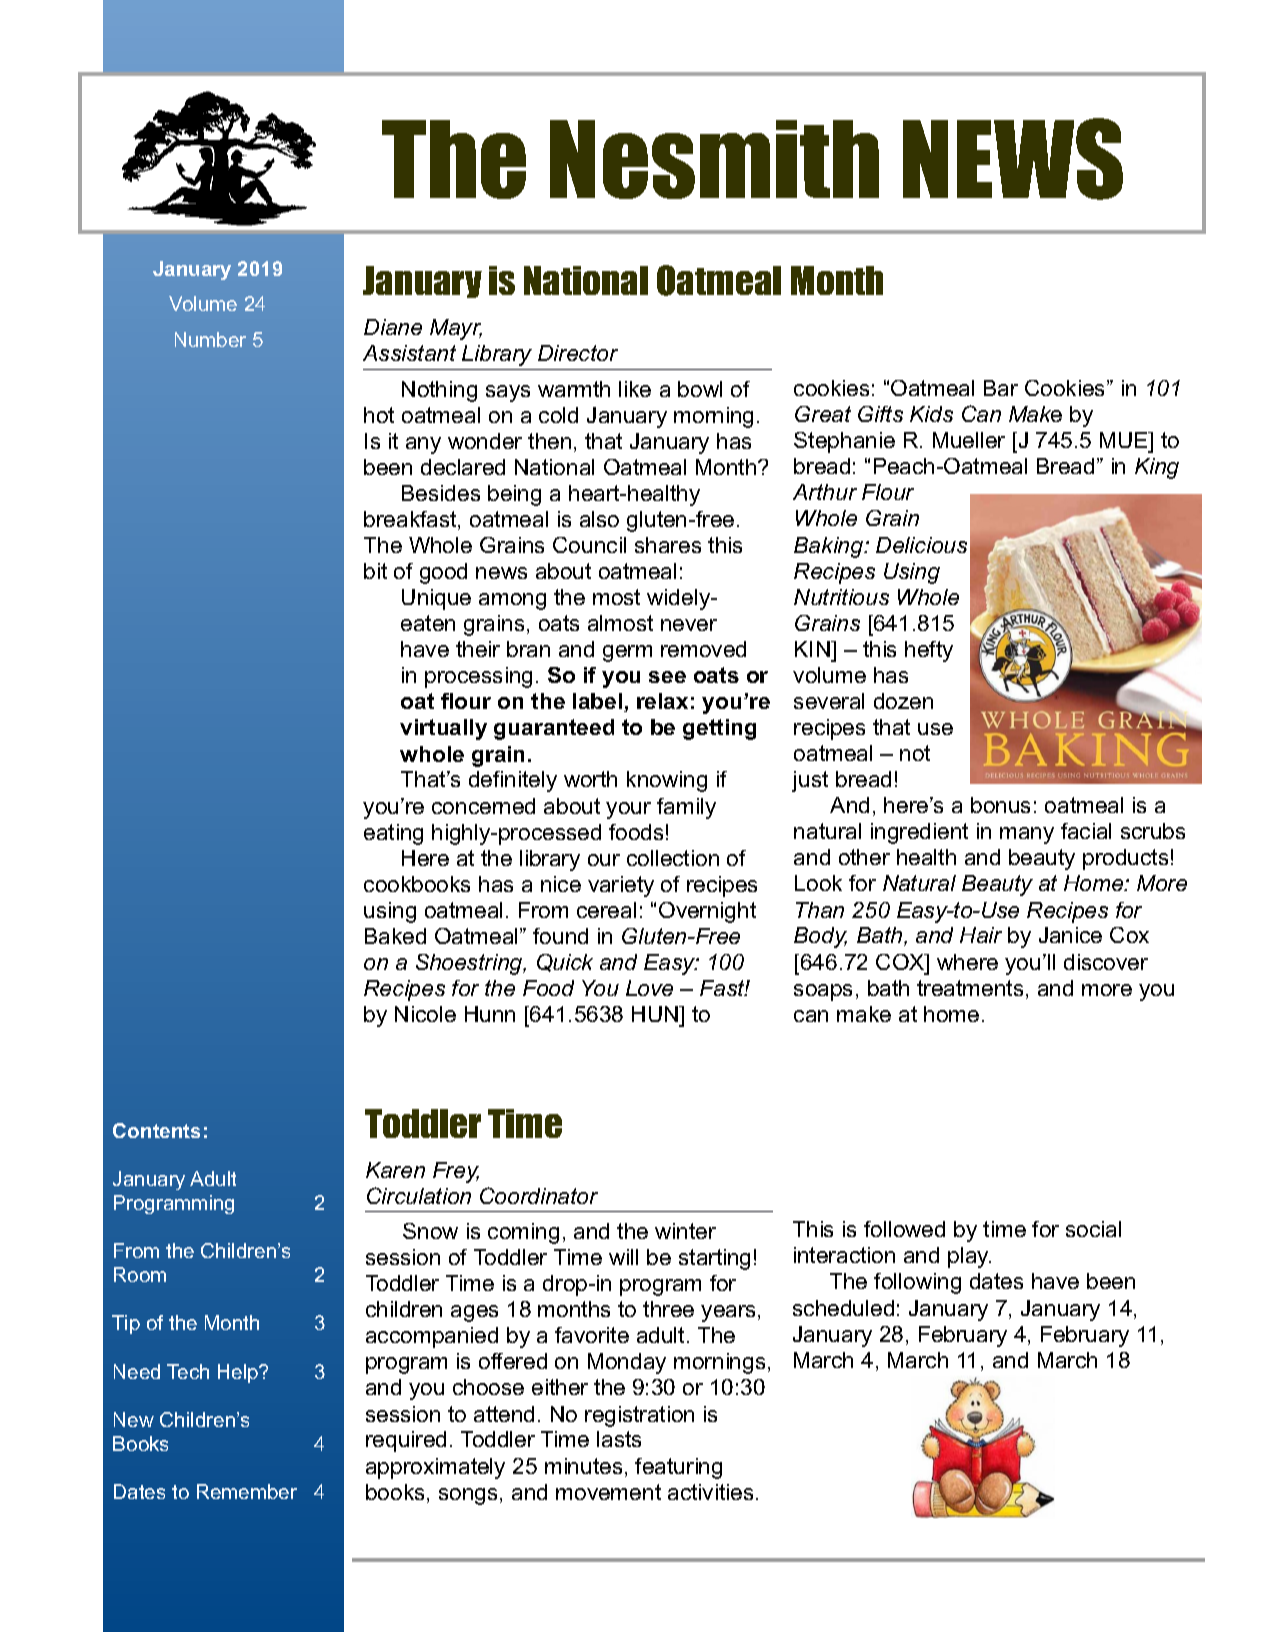 This image has width=1261, height=1632. Describe the element at coordinates (921, 545) in the image. I see `Delicious` at that location.
